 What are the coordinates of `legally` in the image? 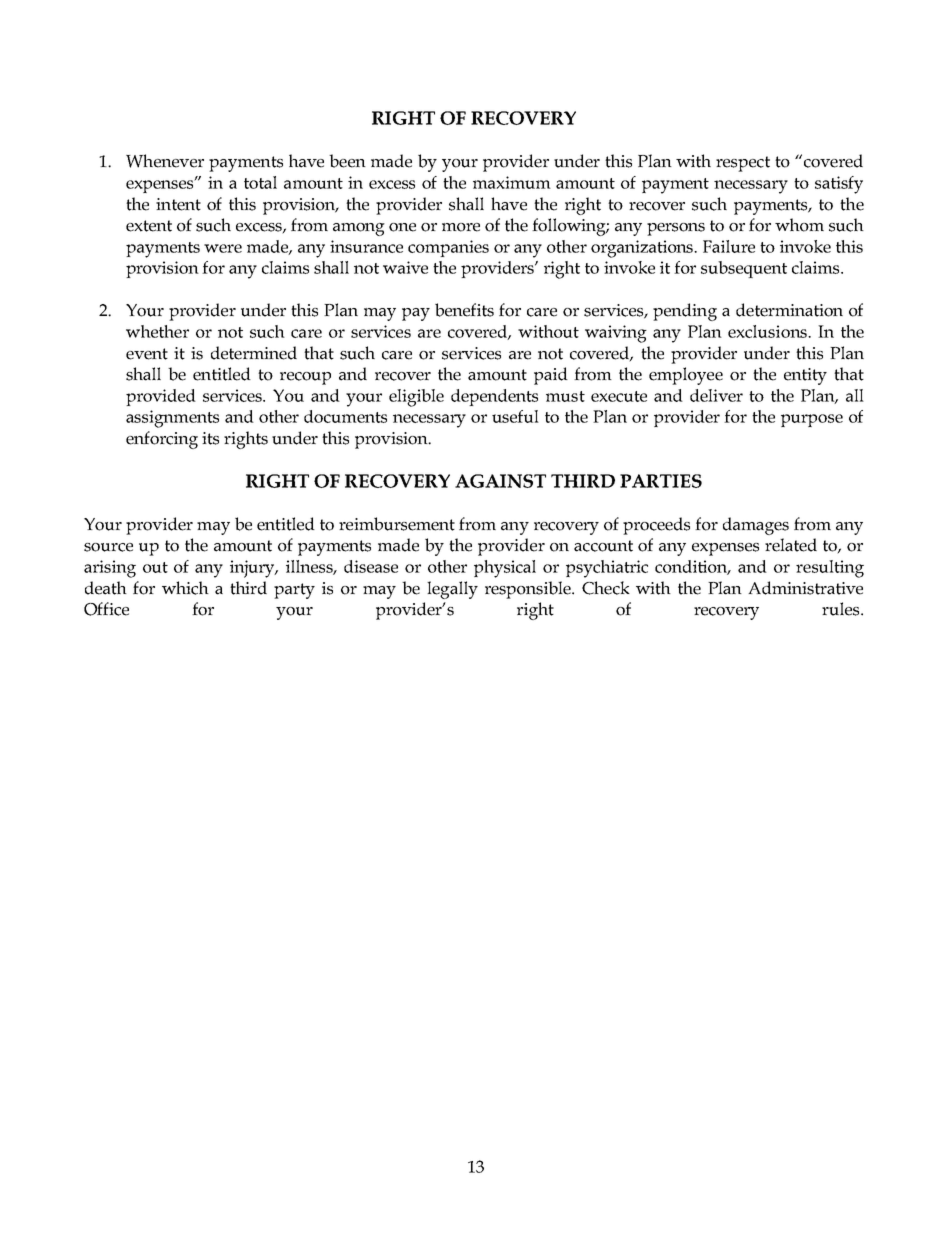 It's located at (452, 590).
